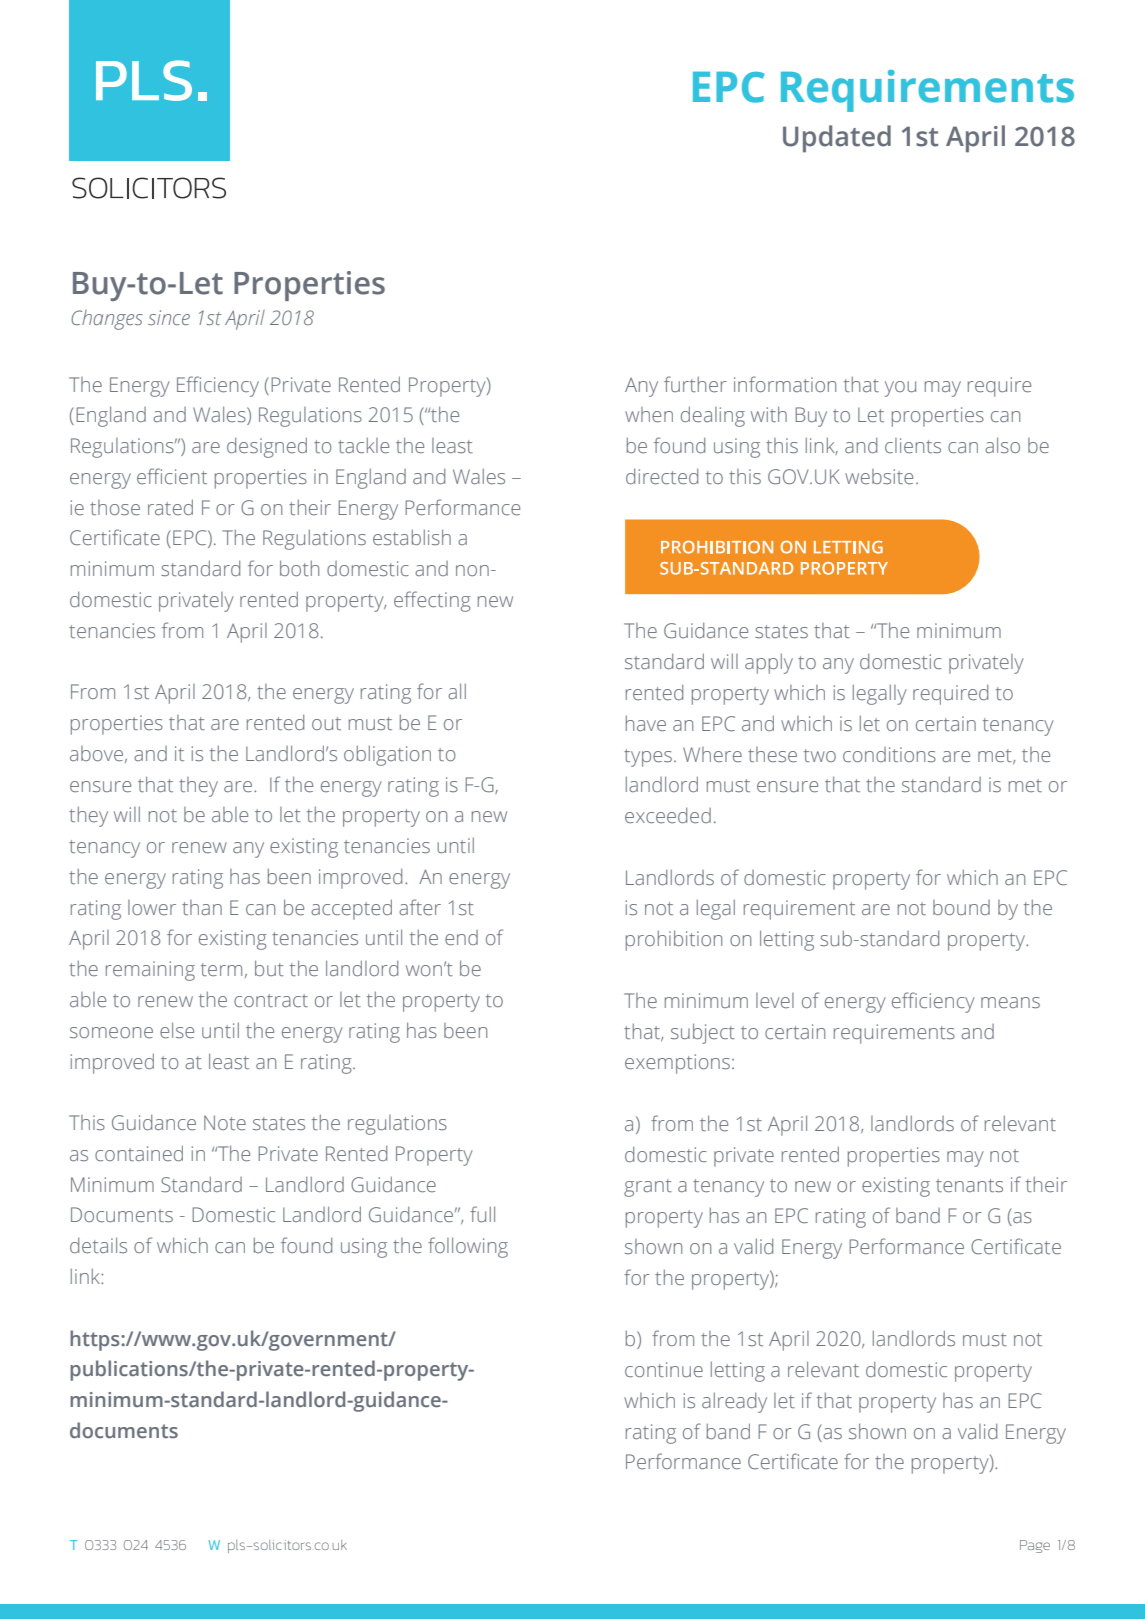 This image has height=1619, width=1145. I want to click on Updated, so click(837, 139).
